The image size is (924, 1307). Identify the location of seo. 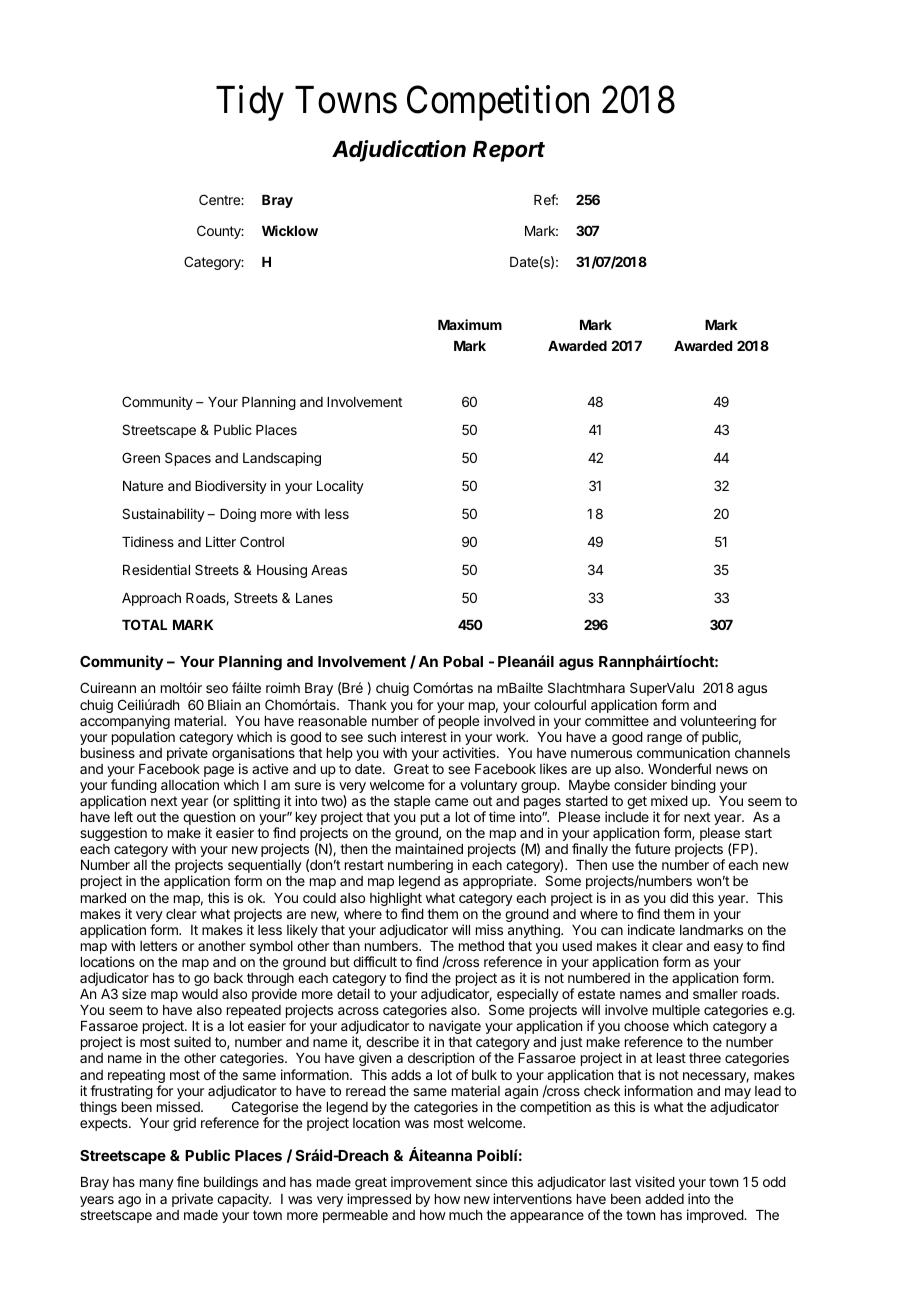
(217, 689).
